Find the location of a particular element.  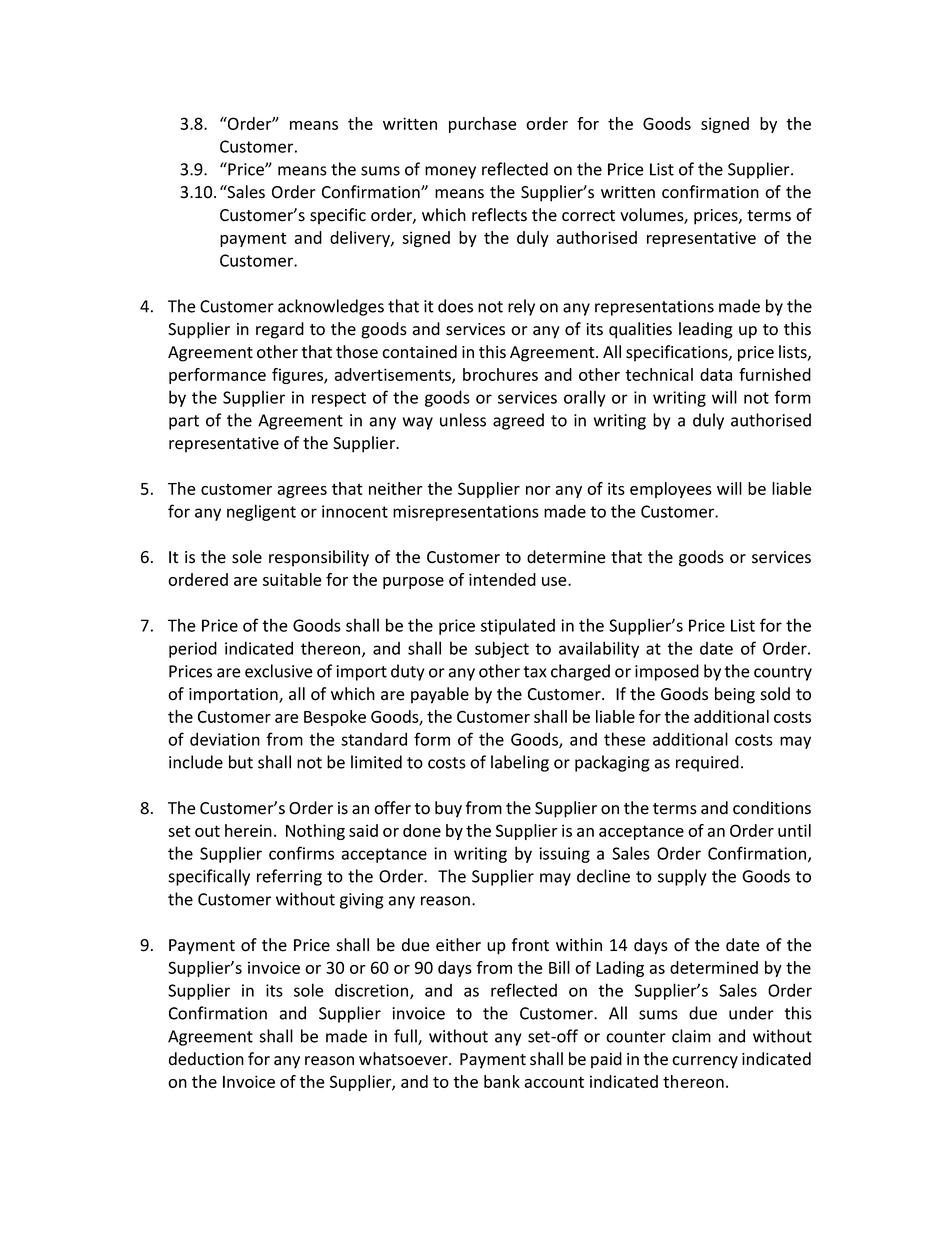

imposed is located at coordinates (667, 672).
